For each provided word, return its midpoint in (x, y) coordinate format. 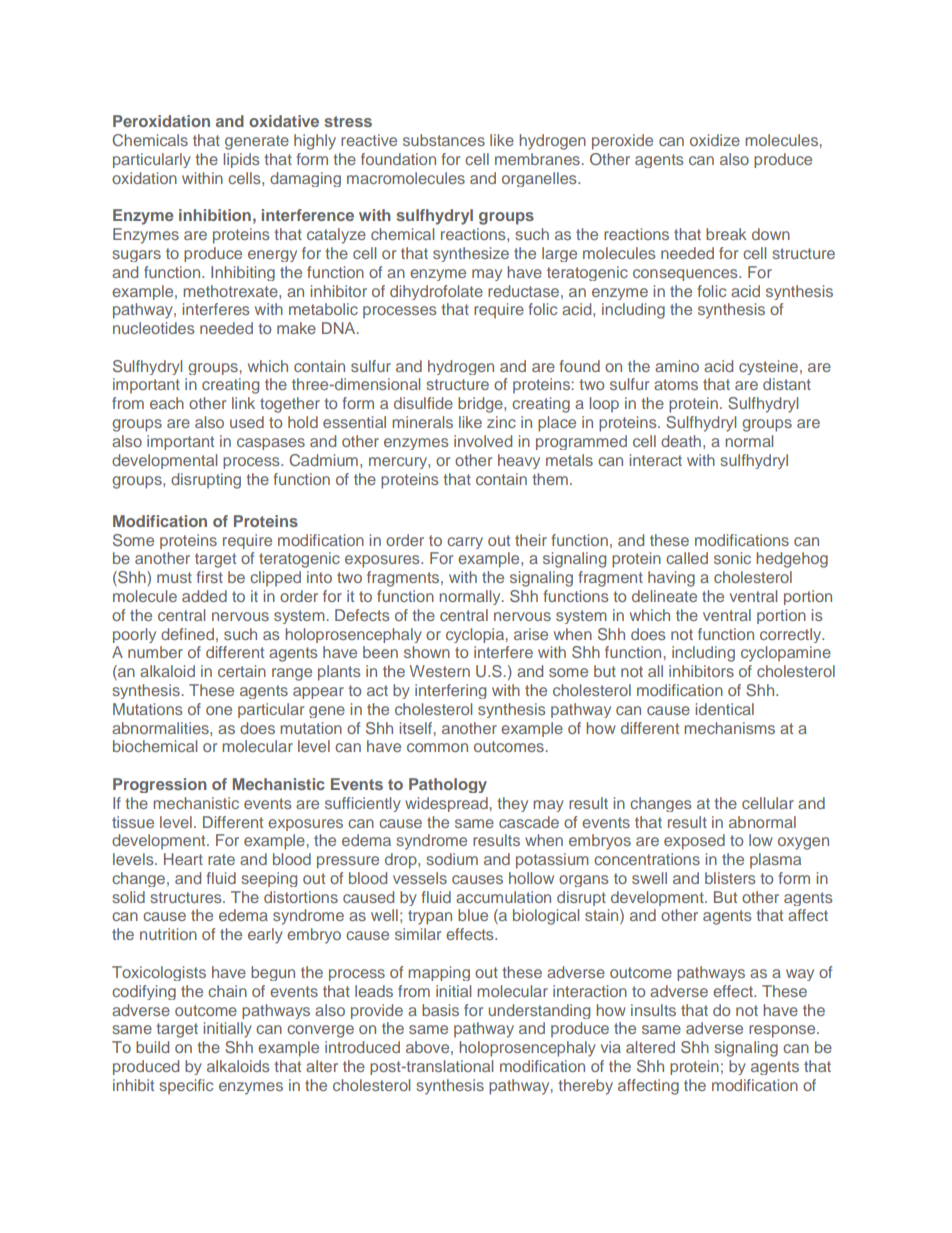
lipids (242, 160)
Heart (183, 859)
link (243, 403)
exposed (694, 842)
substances (444, 140)
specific (186, 1086)
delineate (664, 596)
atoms (676, 384)
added (204, 596)
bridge (481, 405)
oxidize (715, 140)
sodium (452, 859)
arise (531, 634)
